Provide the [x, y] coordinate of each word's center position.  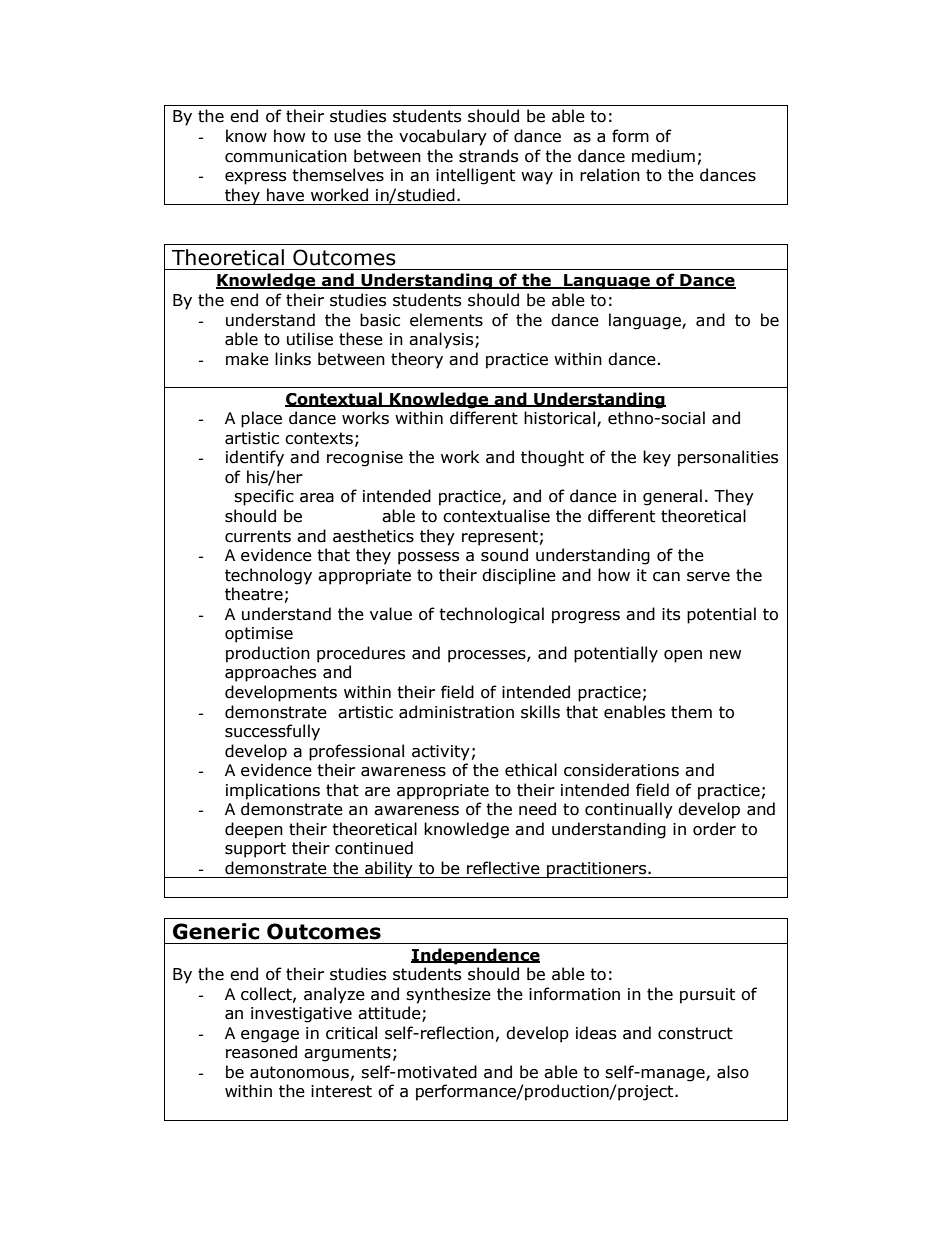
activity [441, 753]
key [657, 458]
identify [255, 458]
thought [552, 458]
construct [695, 1033]
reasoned [261, 1052]
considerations [621, 770]
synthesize [448, 995]
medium [663, 156]
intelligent [475, 176]
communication [286, 156]
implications [273, 791]
